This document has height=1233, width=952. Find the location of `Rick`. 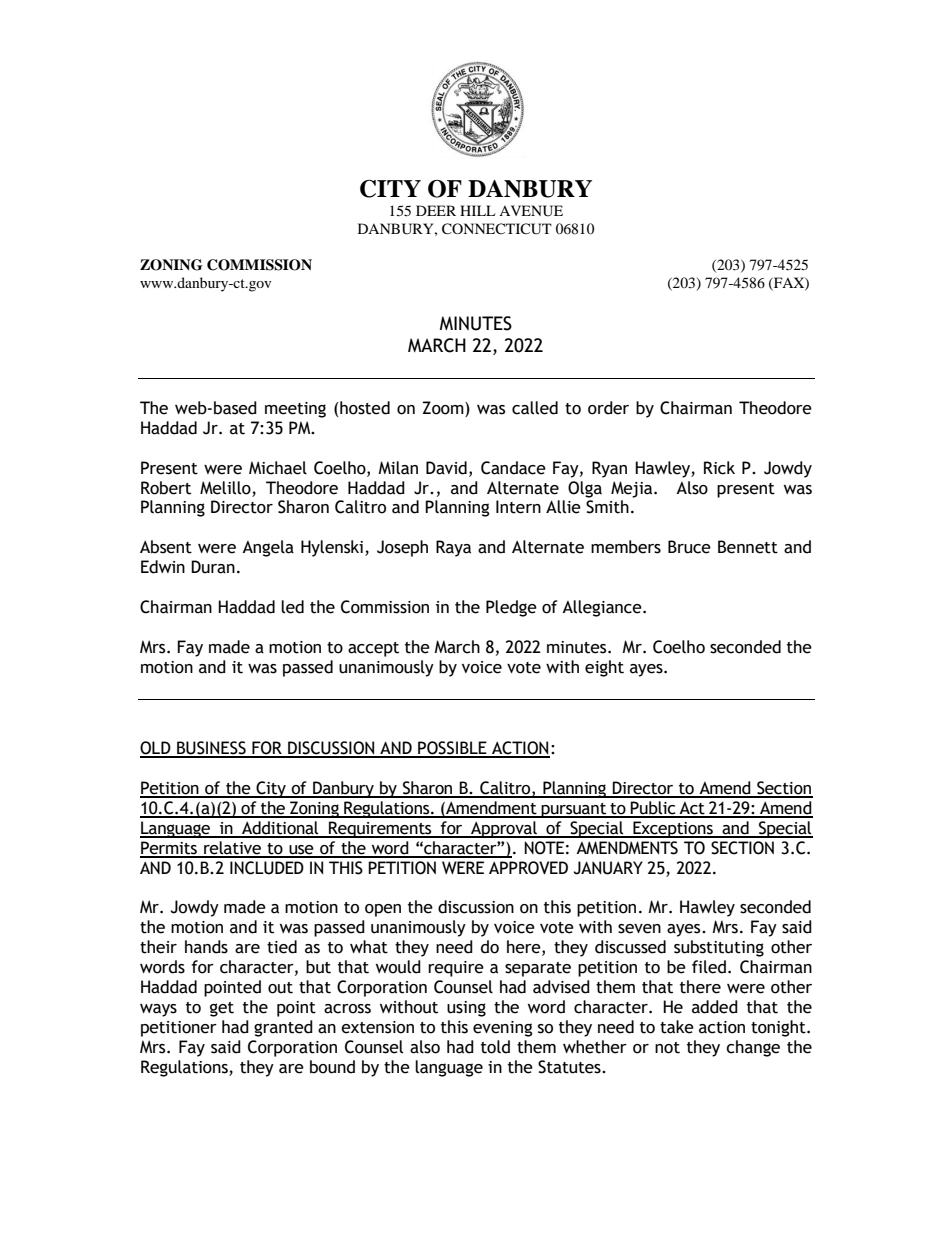

Rick is located at coordinates (719, 468).
